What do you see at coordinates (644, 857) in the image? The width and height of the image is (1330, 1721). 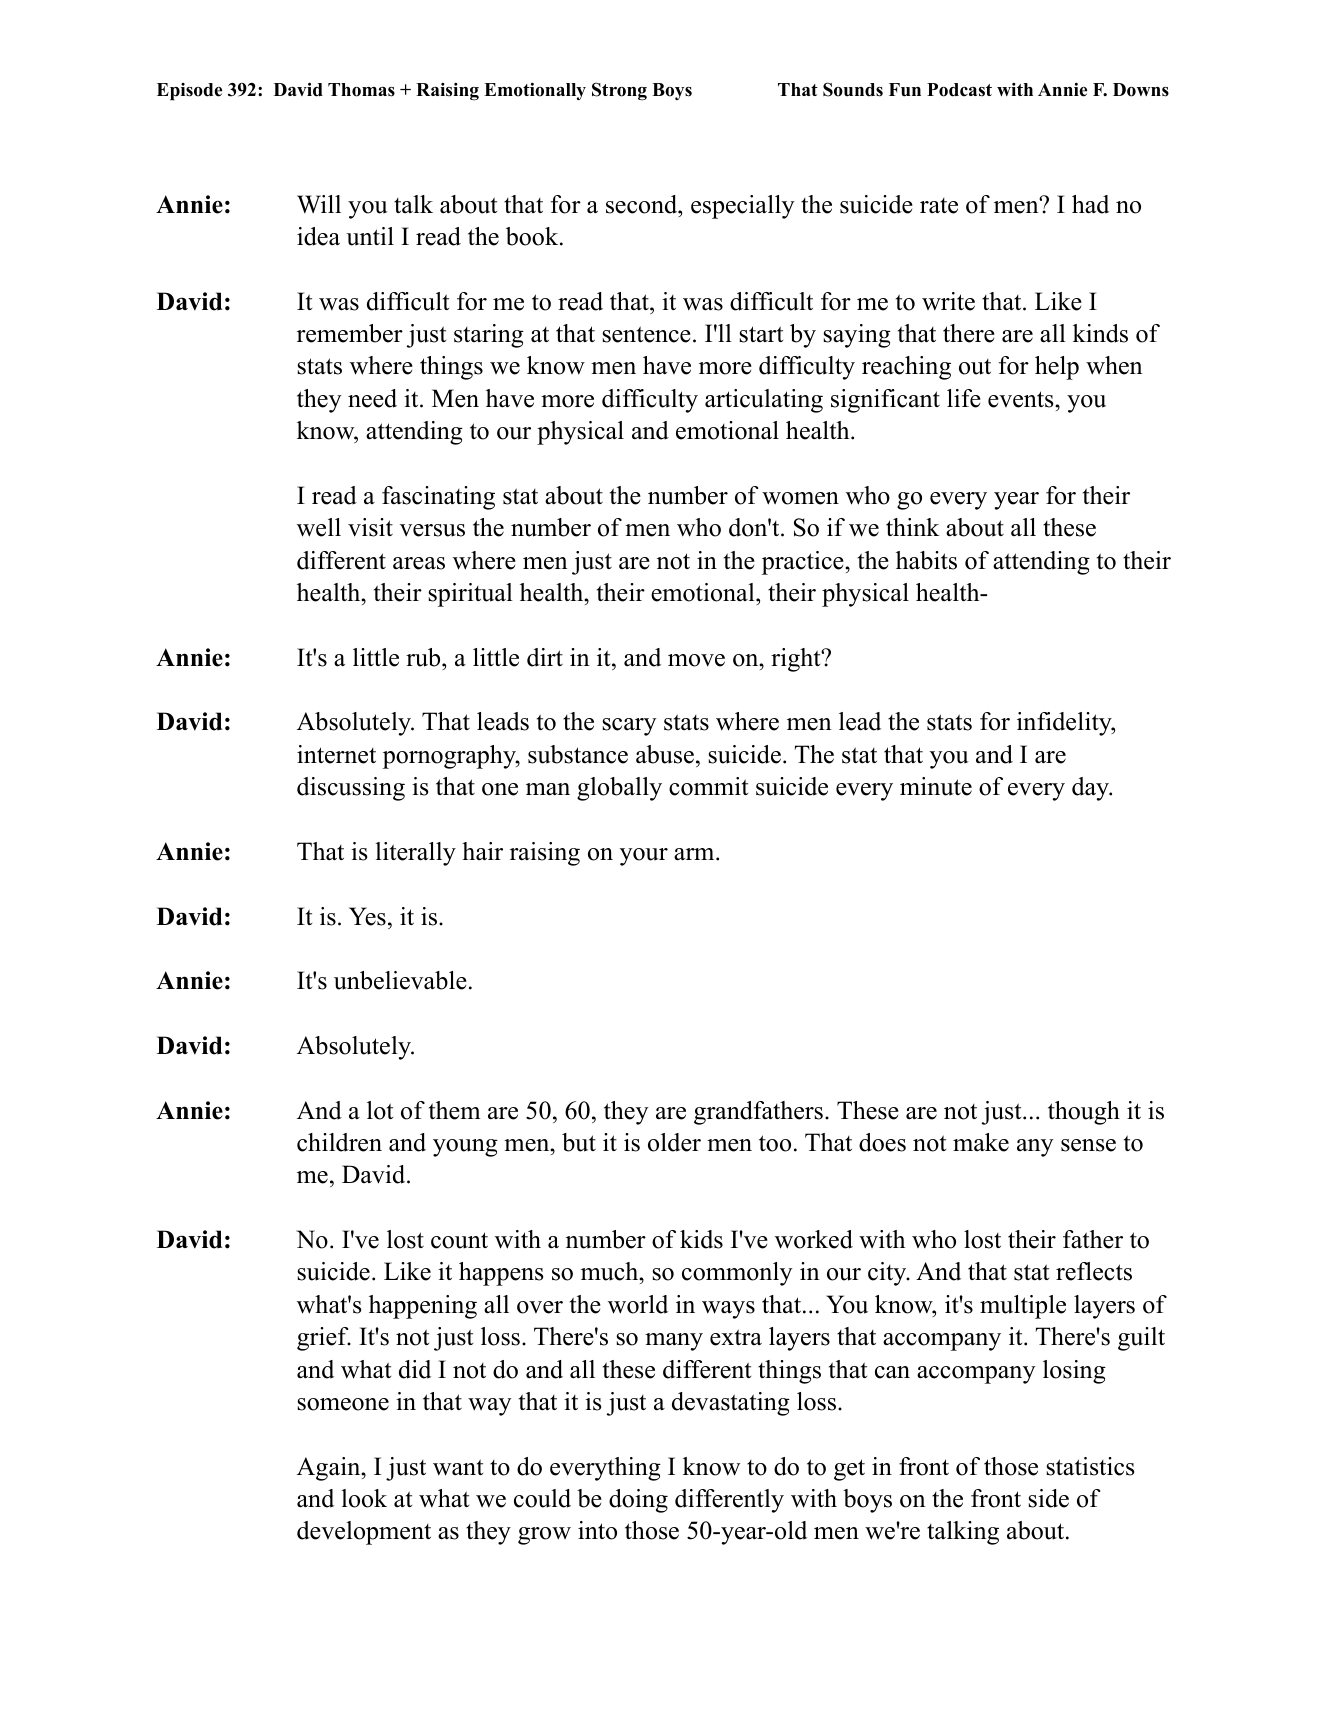 I see `your` at bounding box center [644, 857].
